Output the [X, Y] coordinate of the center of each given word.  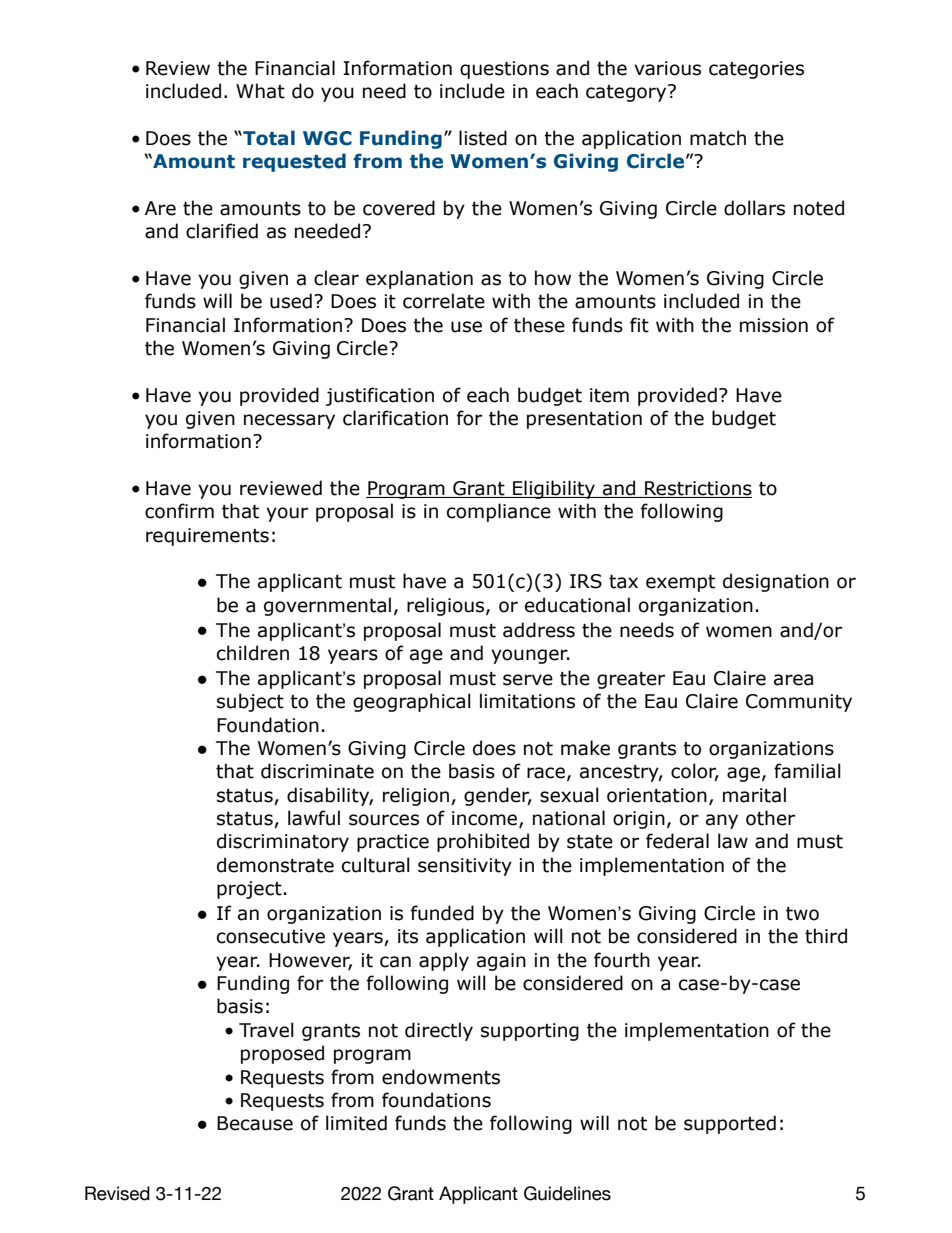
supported [730, 1124]
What [260, 91]
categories [756, 70]
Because [255, 1123]
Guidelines [567, 1193]
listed [483, 138]
